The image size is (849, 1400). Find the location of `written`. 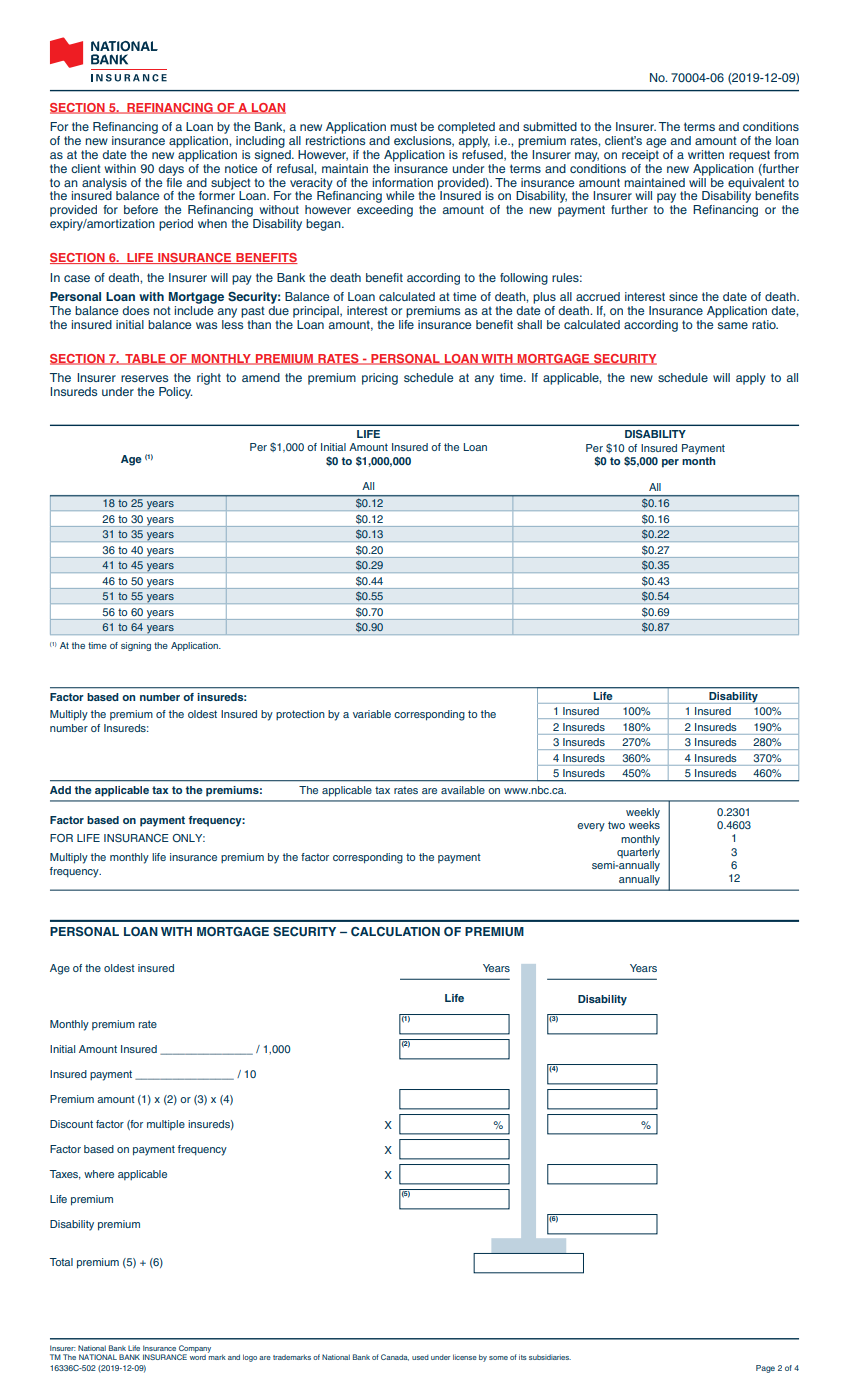

written is located at coordinates (706, 154).
